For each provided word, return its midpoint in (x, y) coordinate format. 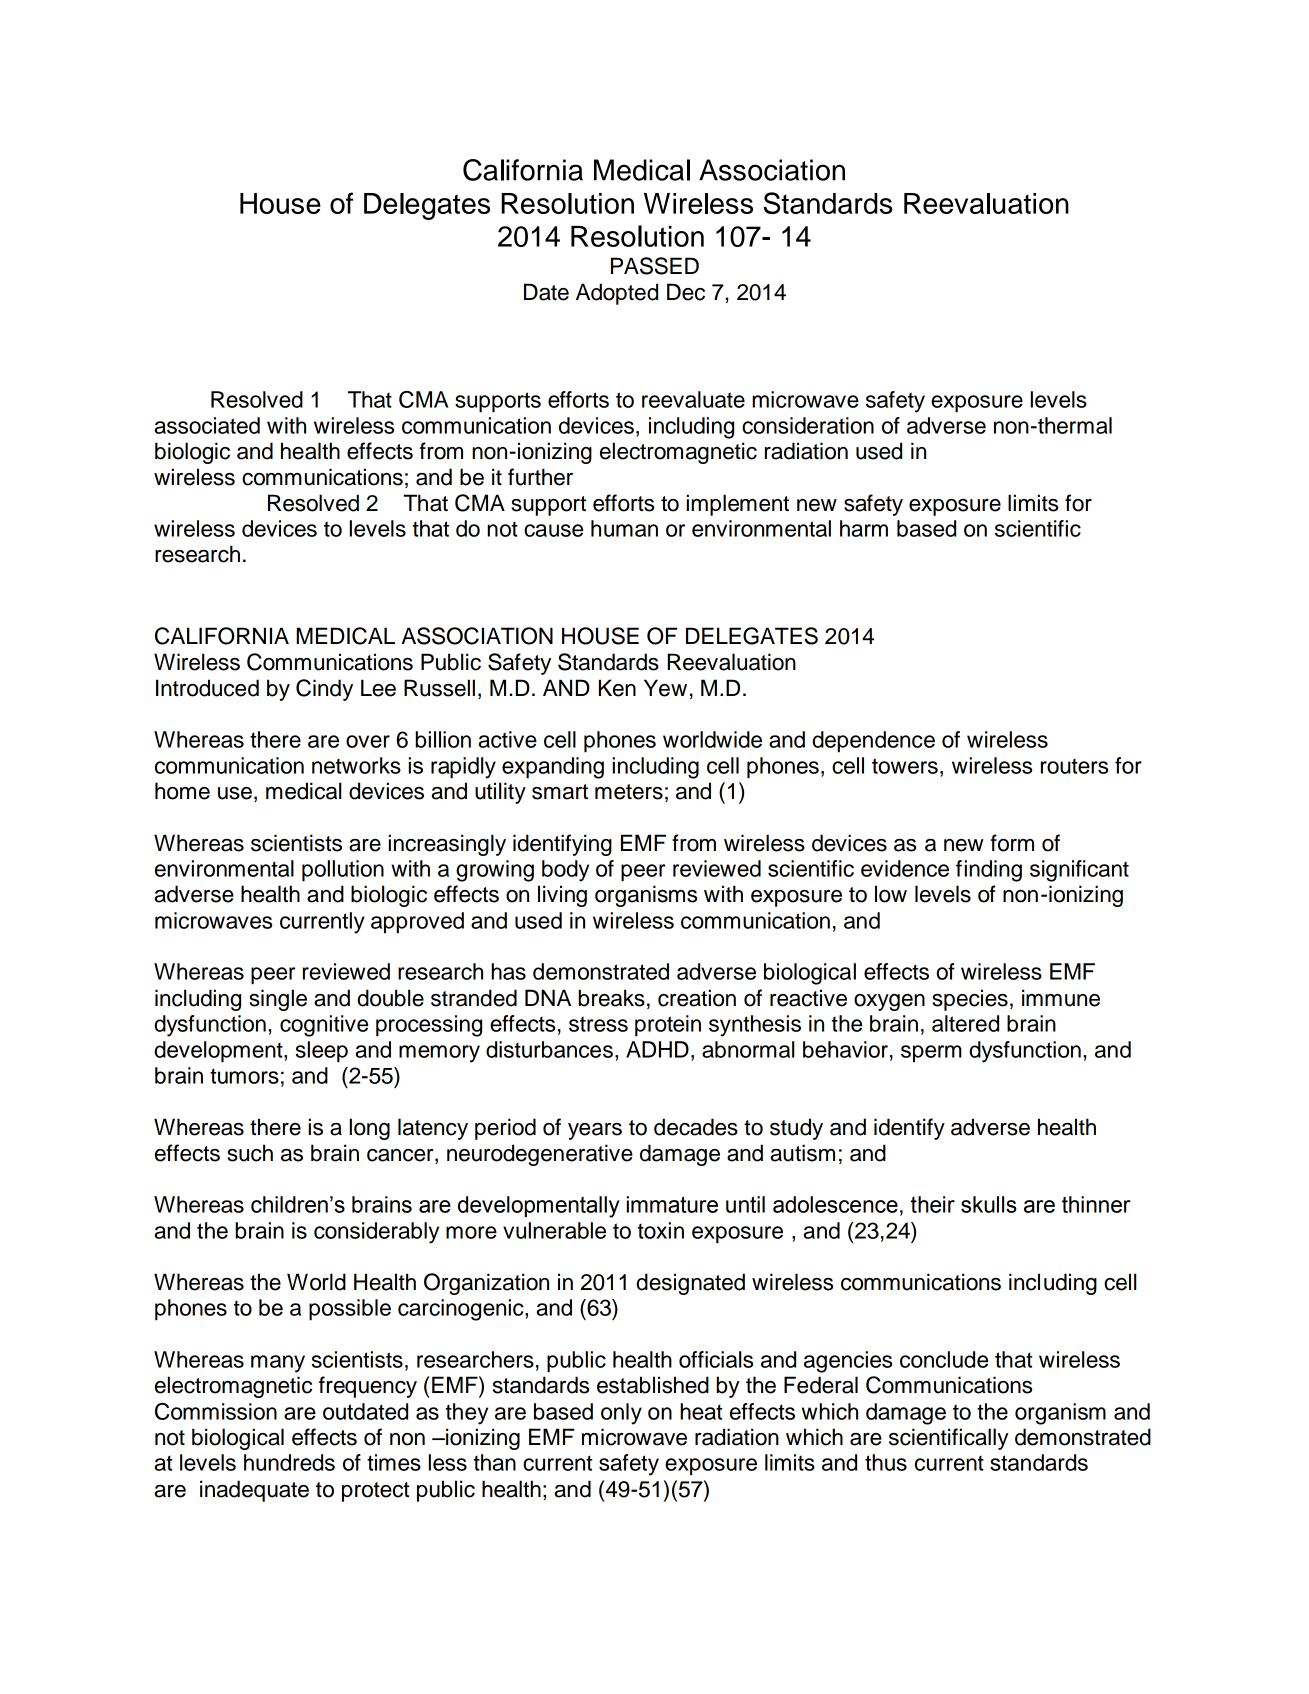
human (624, 528)
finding (989, 871)
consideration (808, 425)
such (250, 1153)
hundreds (289, 1462)
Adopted (617, 294)
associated (207, 425)
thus (886, 1462)
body (565, 871)
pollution (343, 871)
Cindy (324, 690)
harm (864, 528)
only (621, 1414)
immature (672, 1204)
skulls (989, 1204)
